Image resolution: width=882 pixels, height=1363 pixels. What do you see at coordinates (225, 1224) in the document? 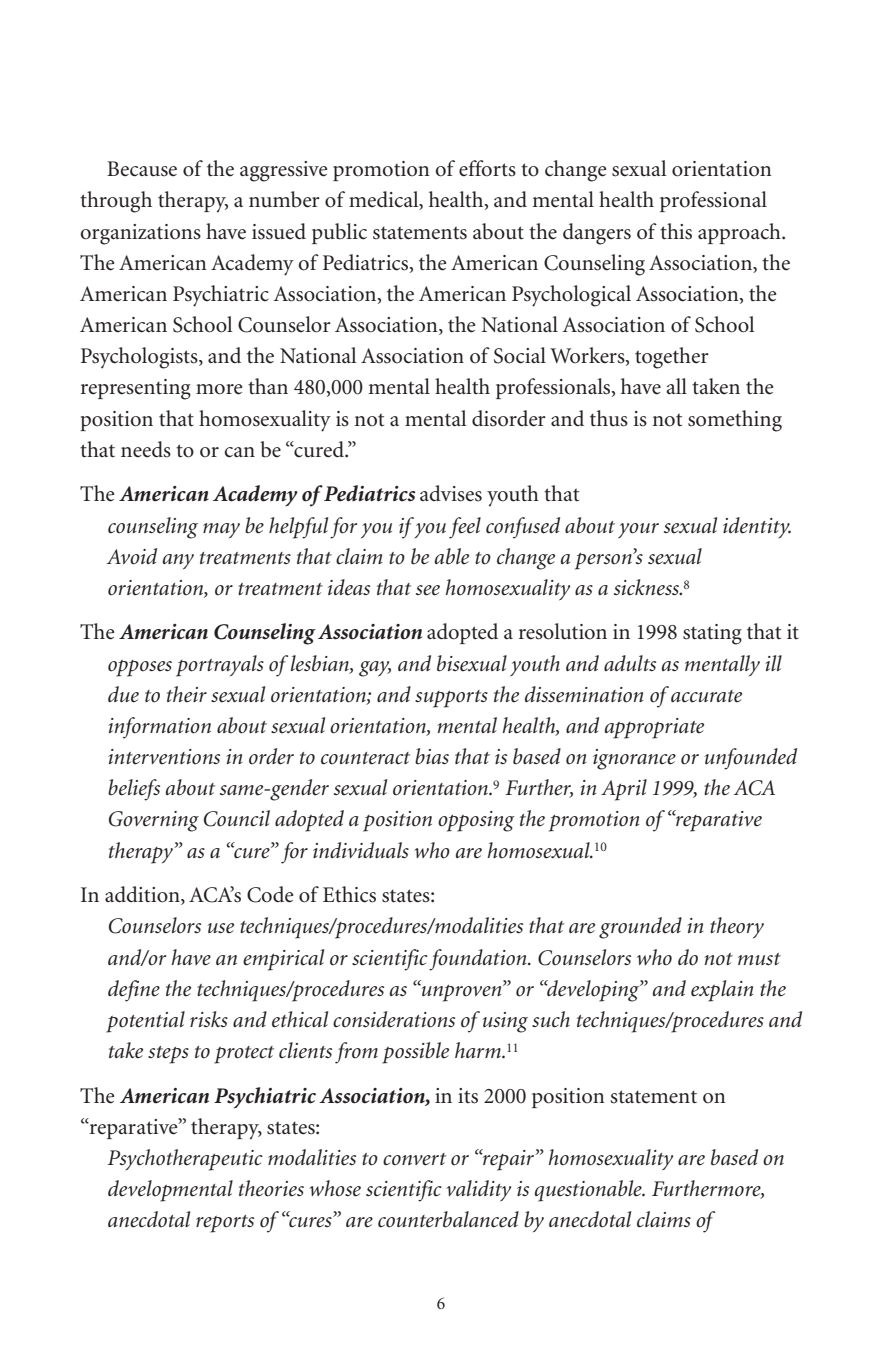
I see `reports` at bounding box center [225, 1224].
